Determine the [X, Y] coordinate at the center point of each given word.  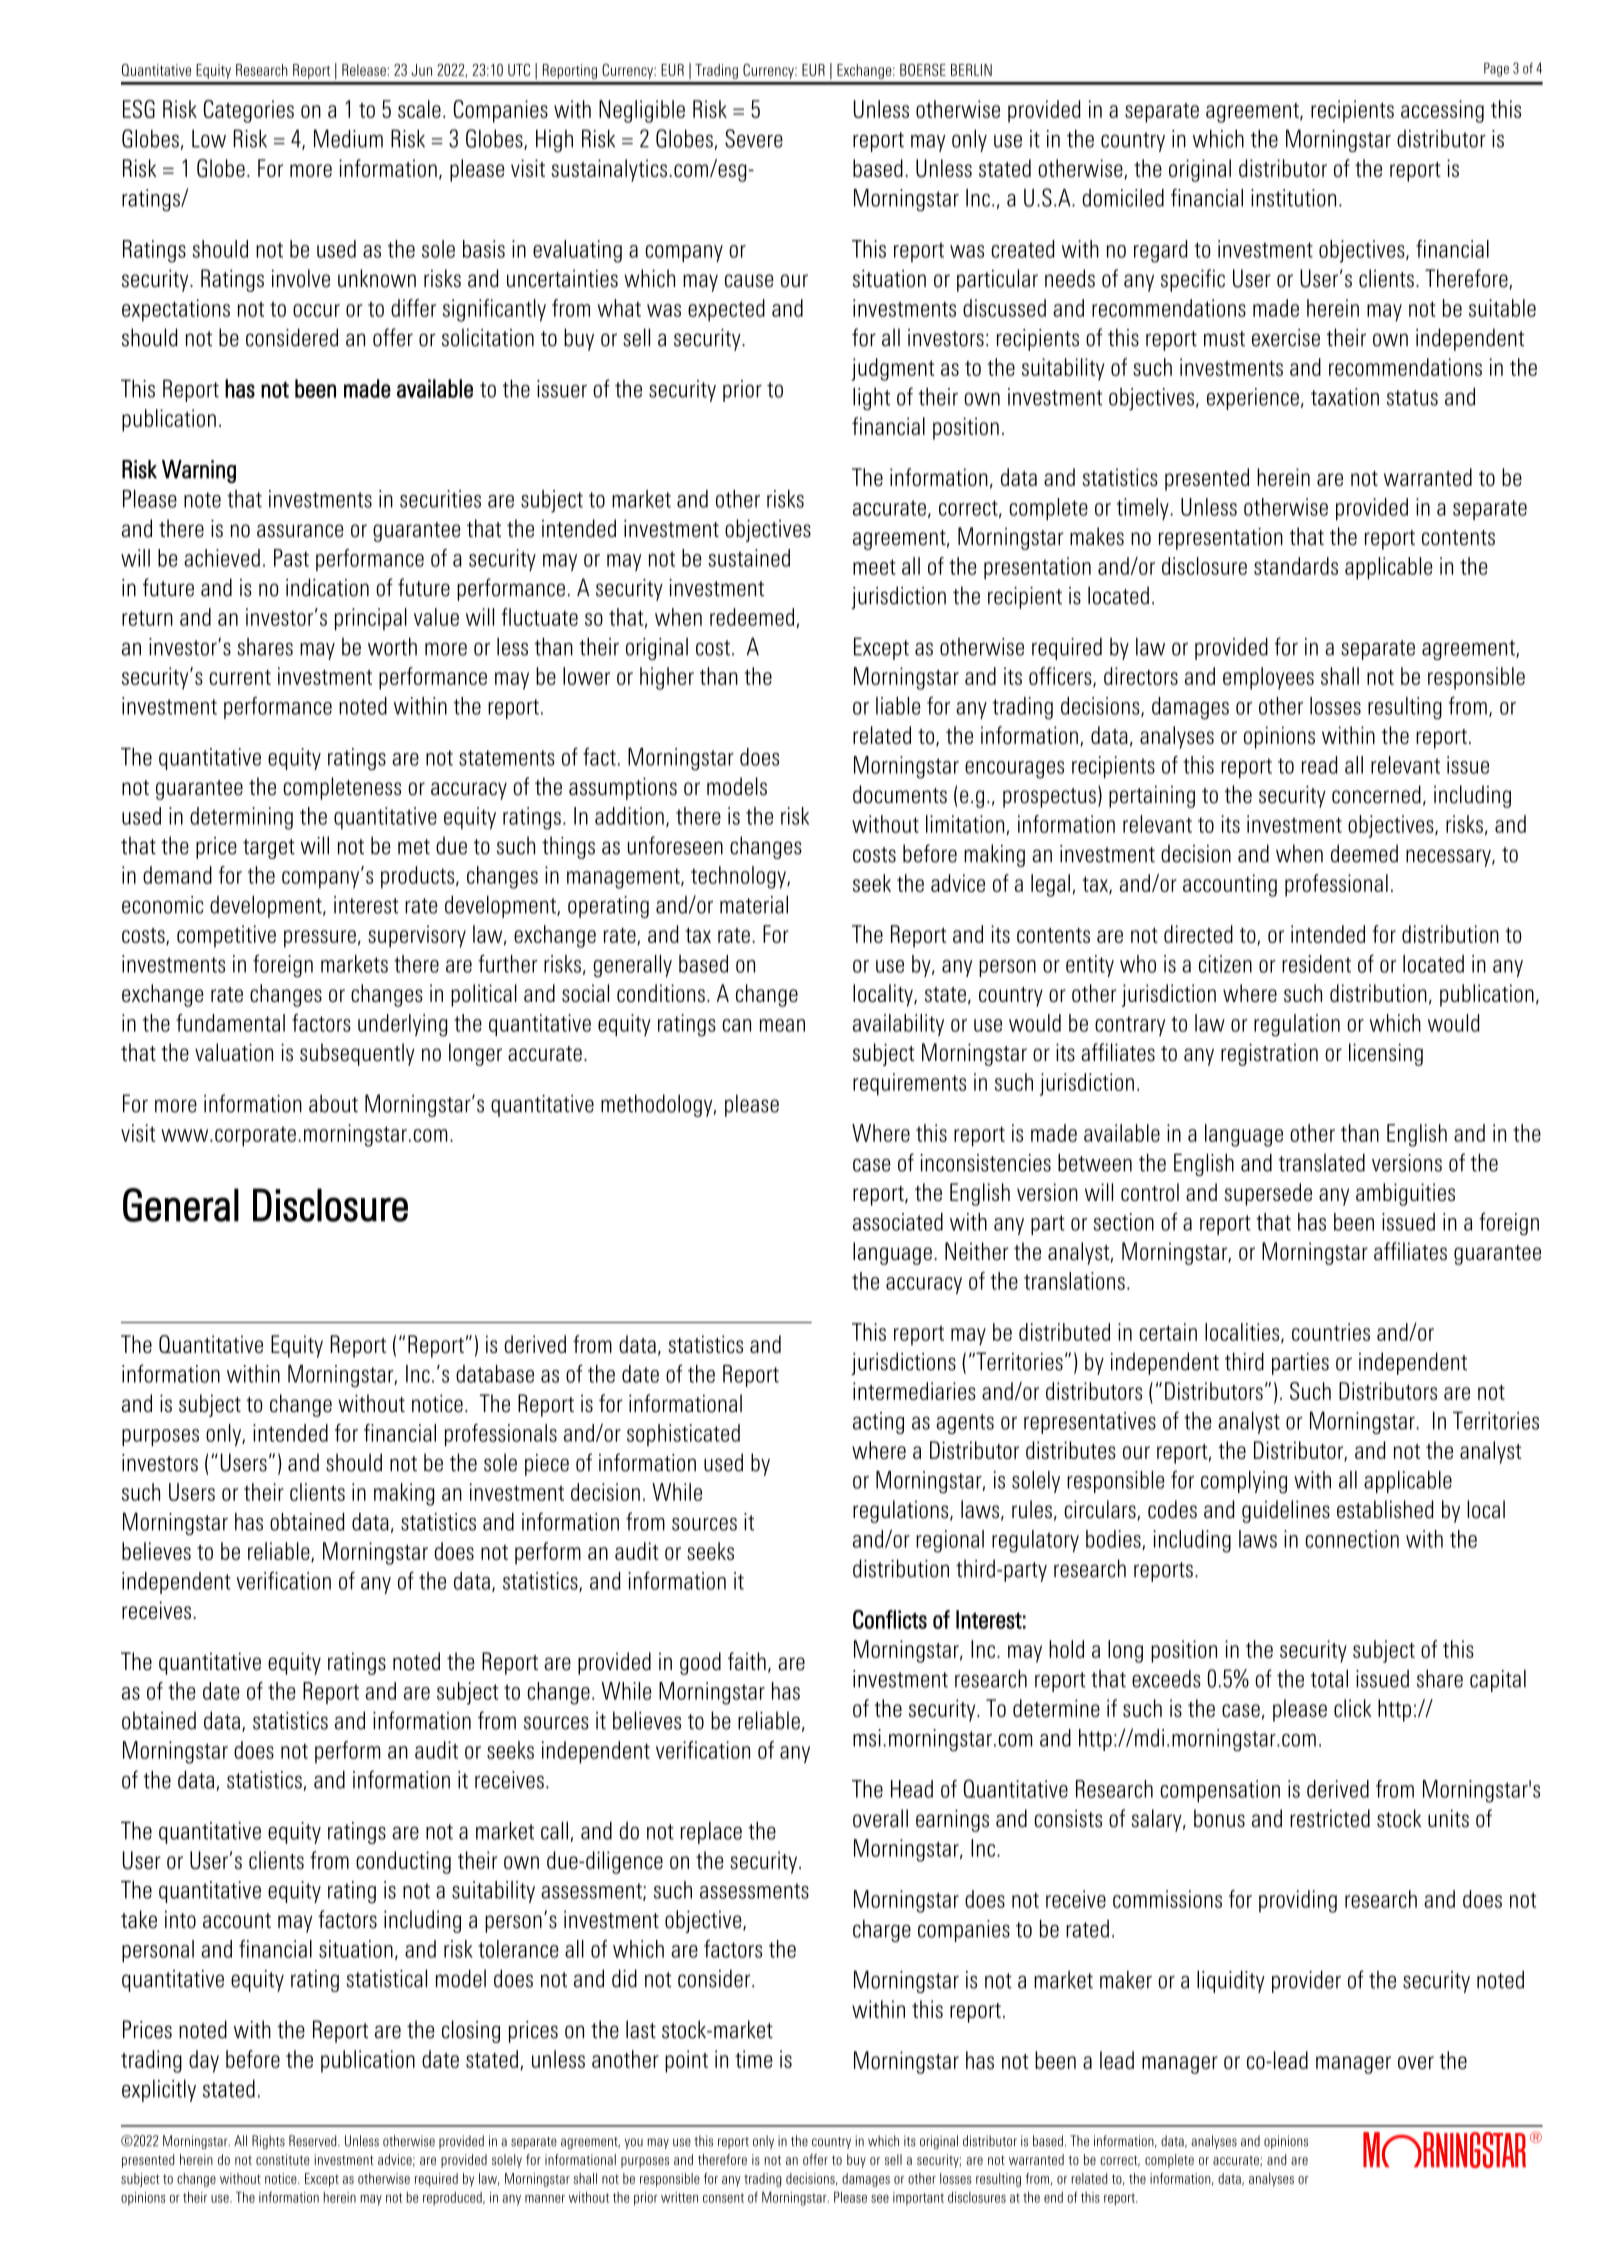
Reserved [314, 2141]
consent [723, 2198]
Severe [754, 138]
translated [1322, 1162]
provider [1306, 1981]
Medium [348, 138]
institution [1293, 198]
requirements [909, 1084]
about [333, 1103]
